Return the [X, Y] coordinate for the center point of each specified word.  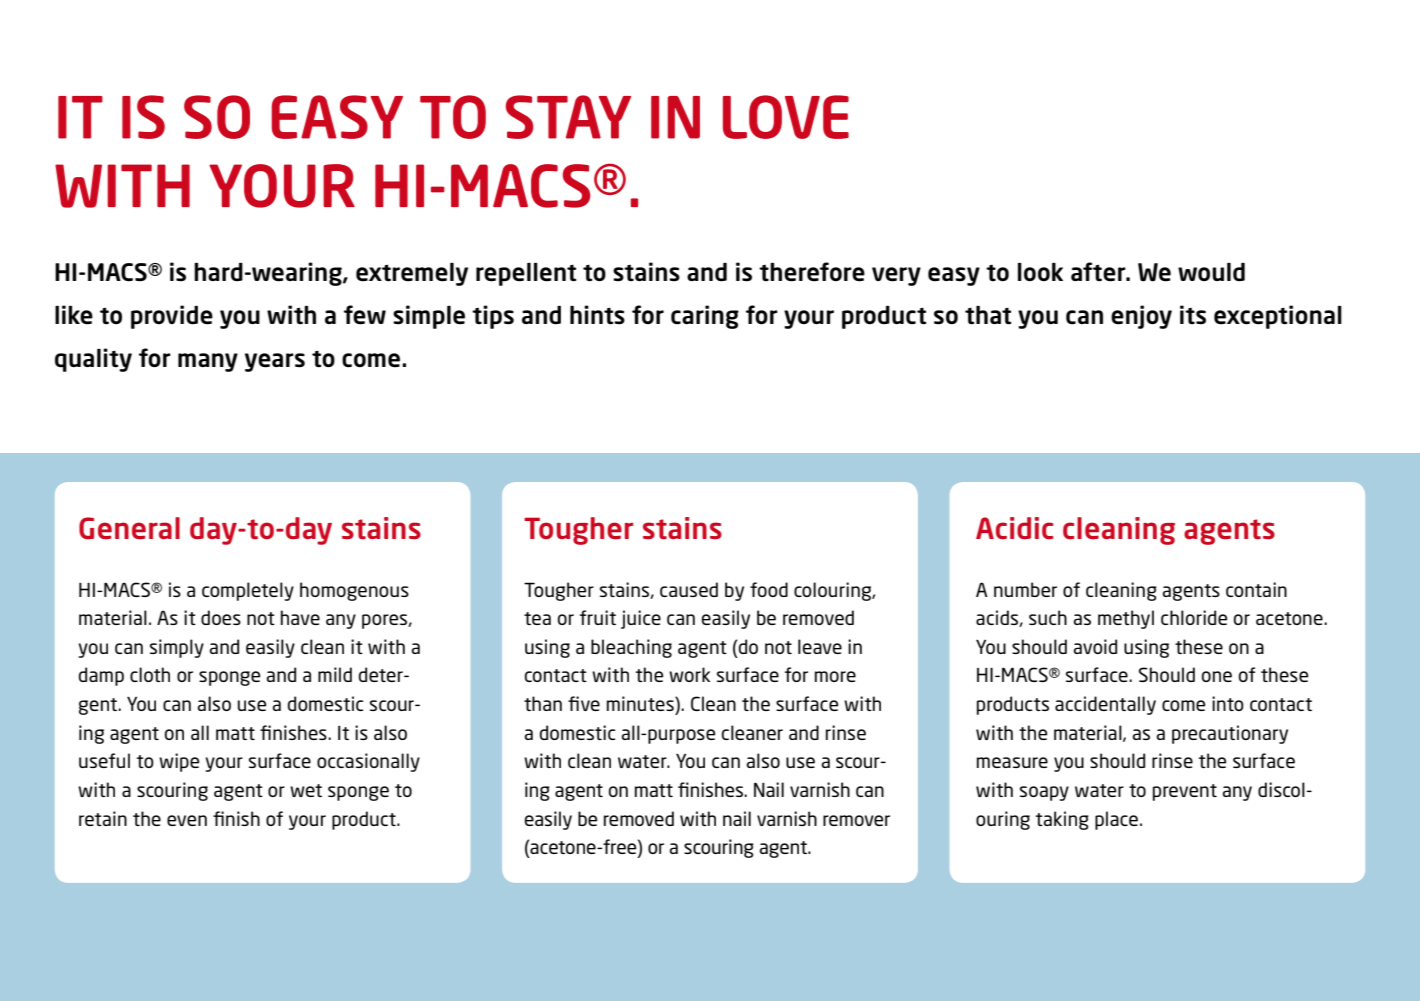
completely [248, 591]
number [1025, 589]
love [786, 117]
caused [689, 589]
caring [705, 317]
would [1211, 272]
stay [568, 117]
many [208, 362]
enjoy [1141, 317]
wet [306, 790]
